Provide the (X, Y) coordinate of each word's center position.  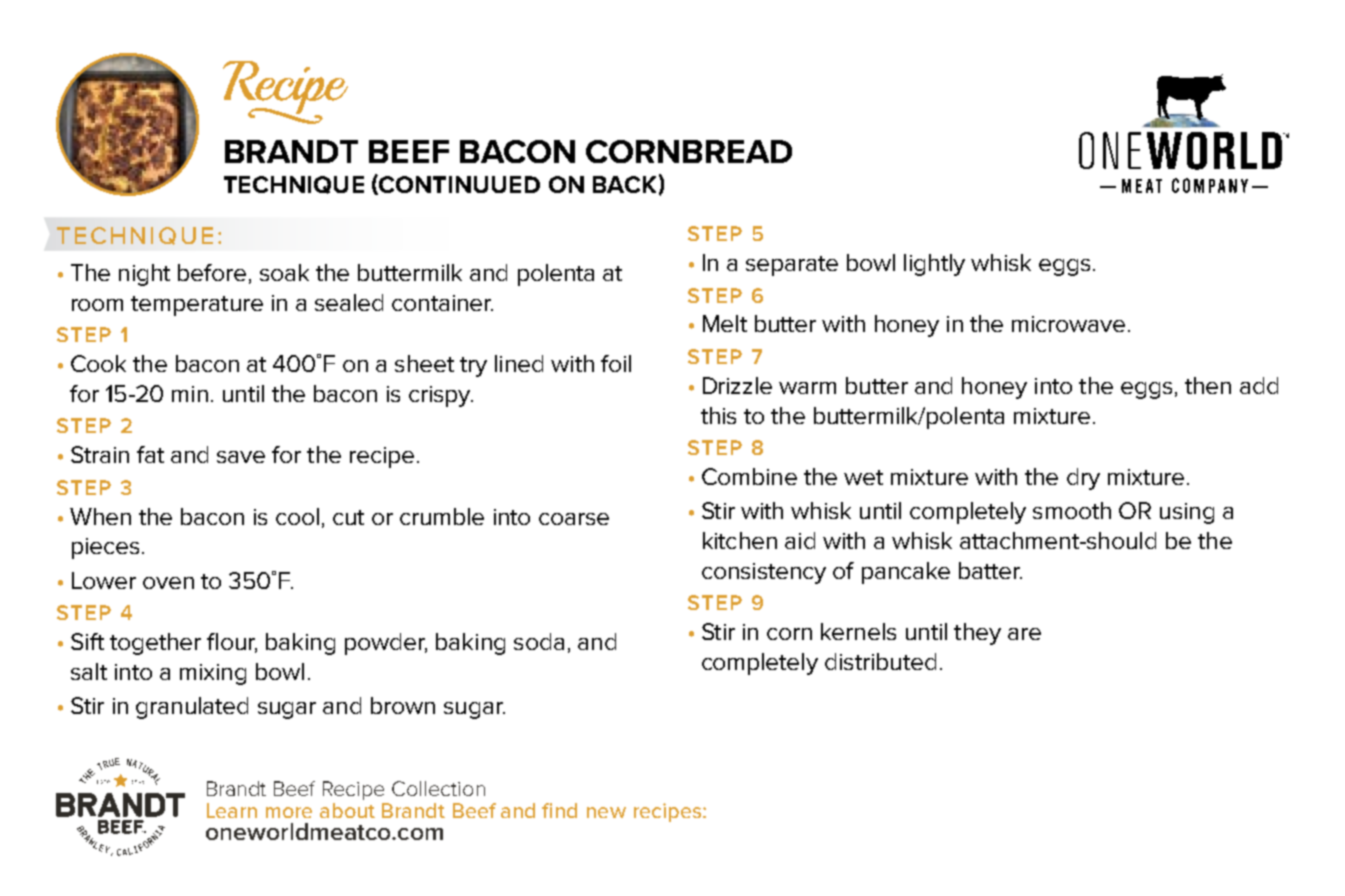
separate (792, 266)
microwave (1068, 324)
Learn (232, 810)
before (212, 272)
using (1187, 513)
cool (297, 516)
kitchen (740, 540)
